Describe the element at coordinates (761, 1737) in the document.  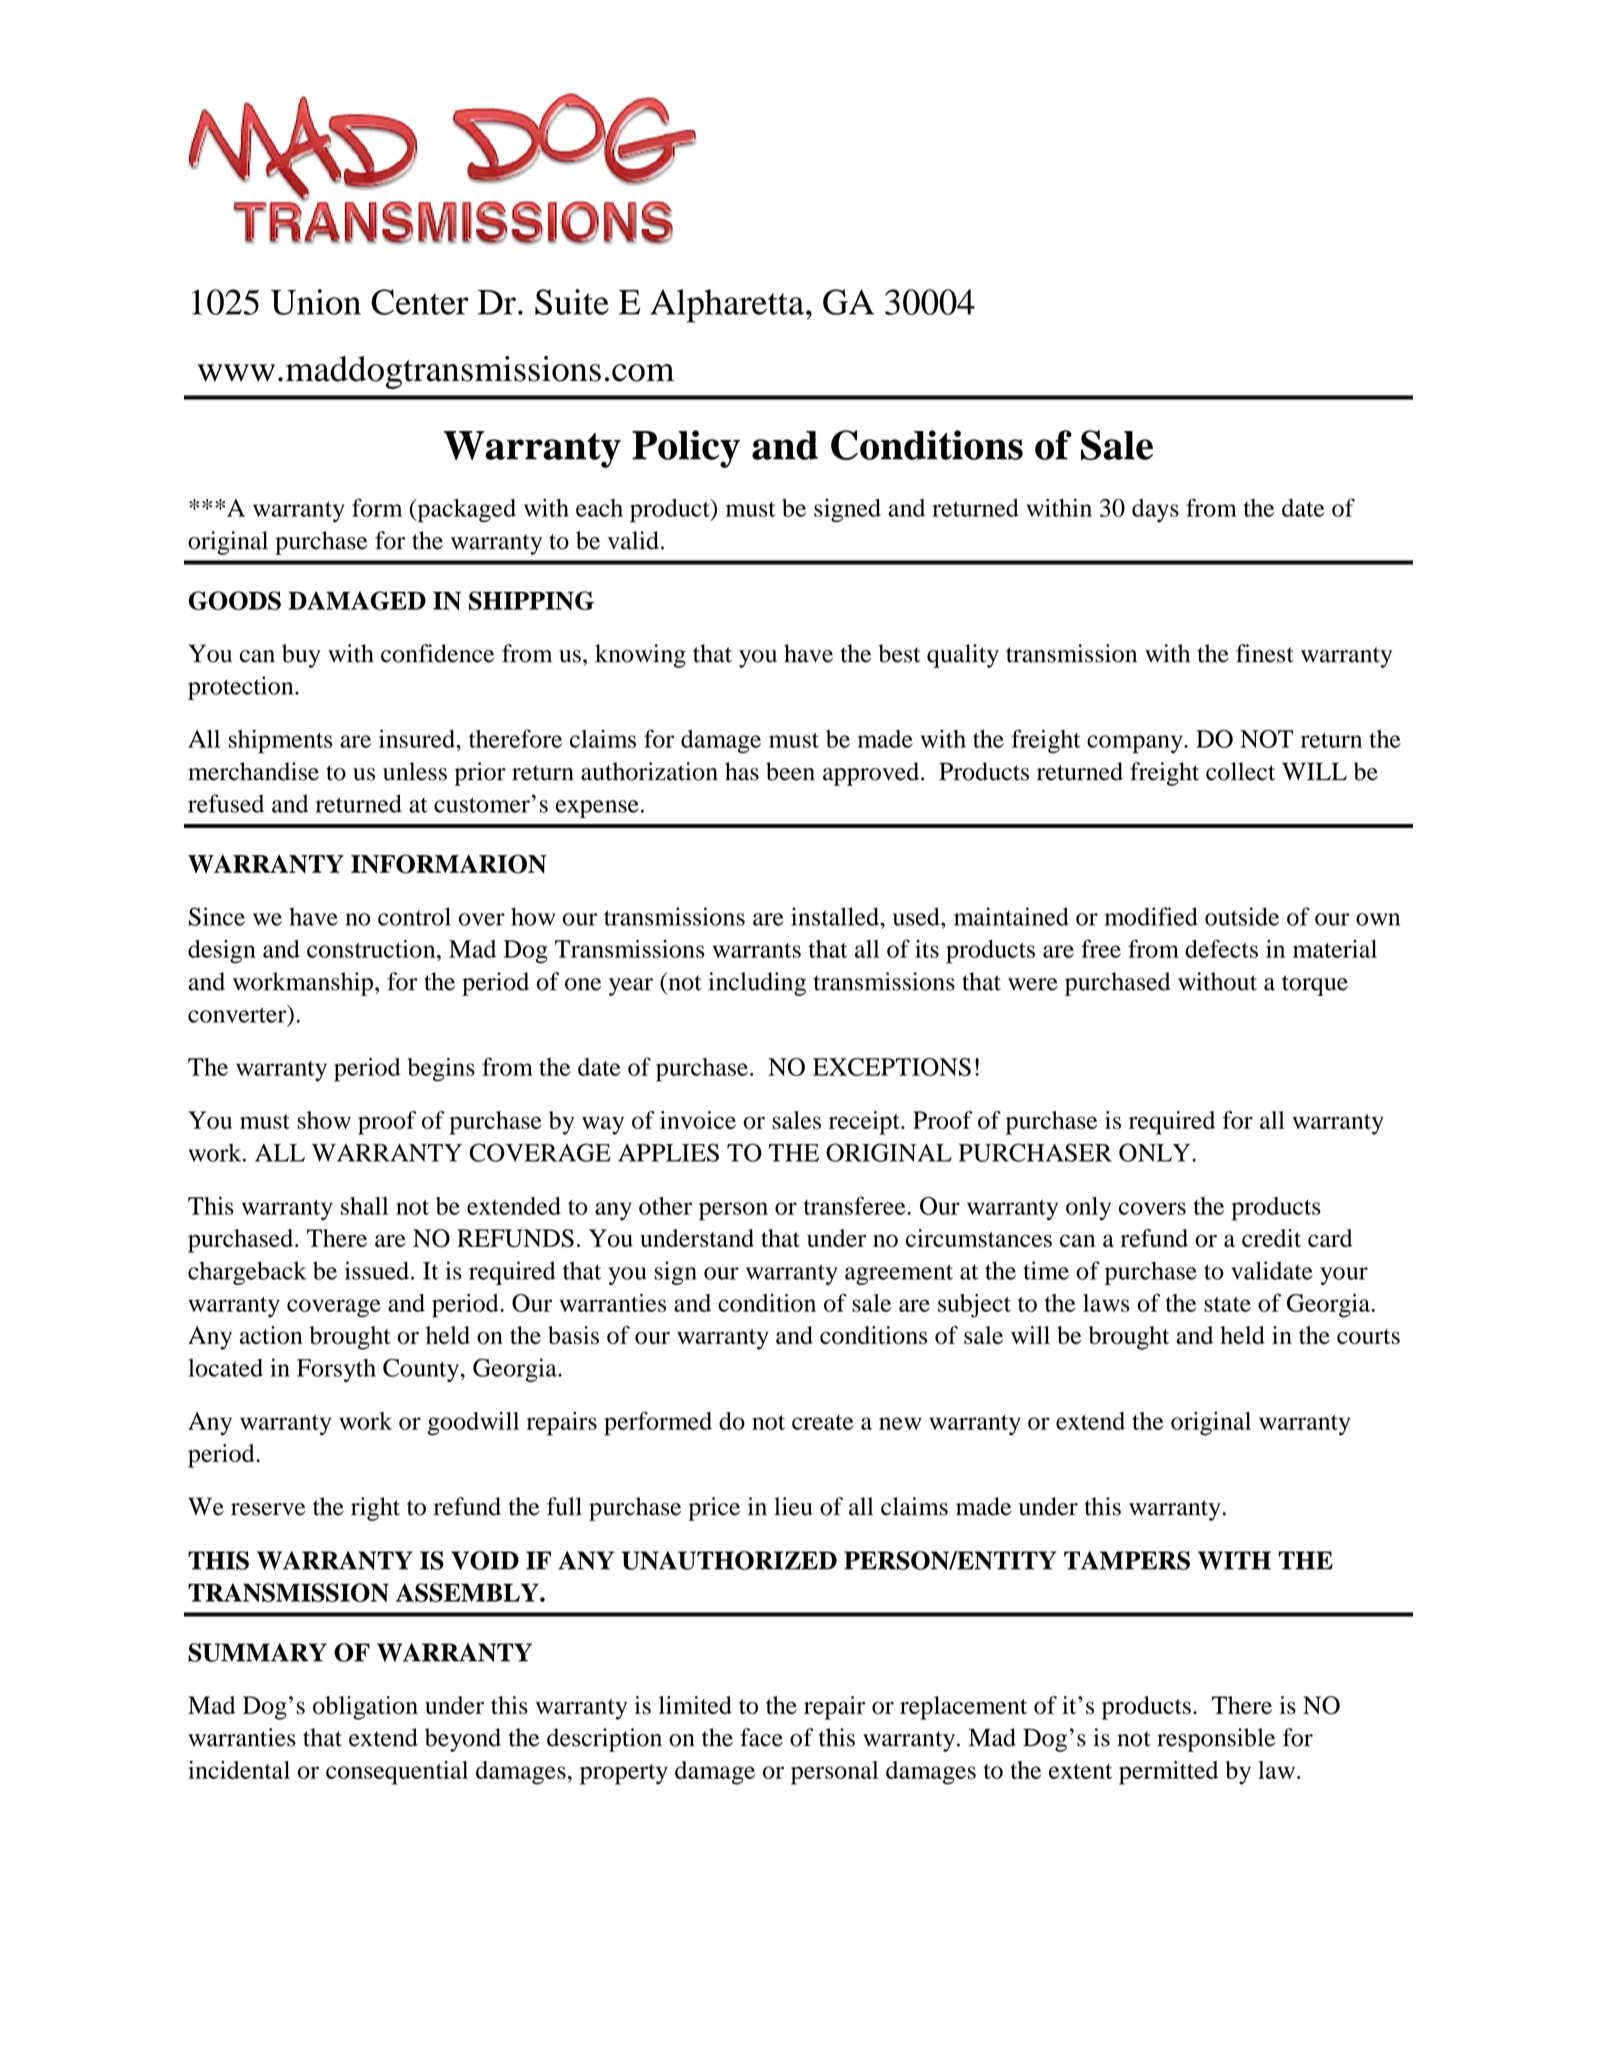
I see `face` at that location.
